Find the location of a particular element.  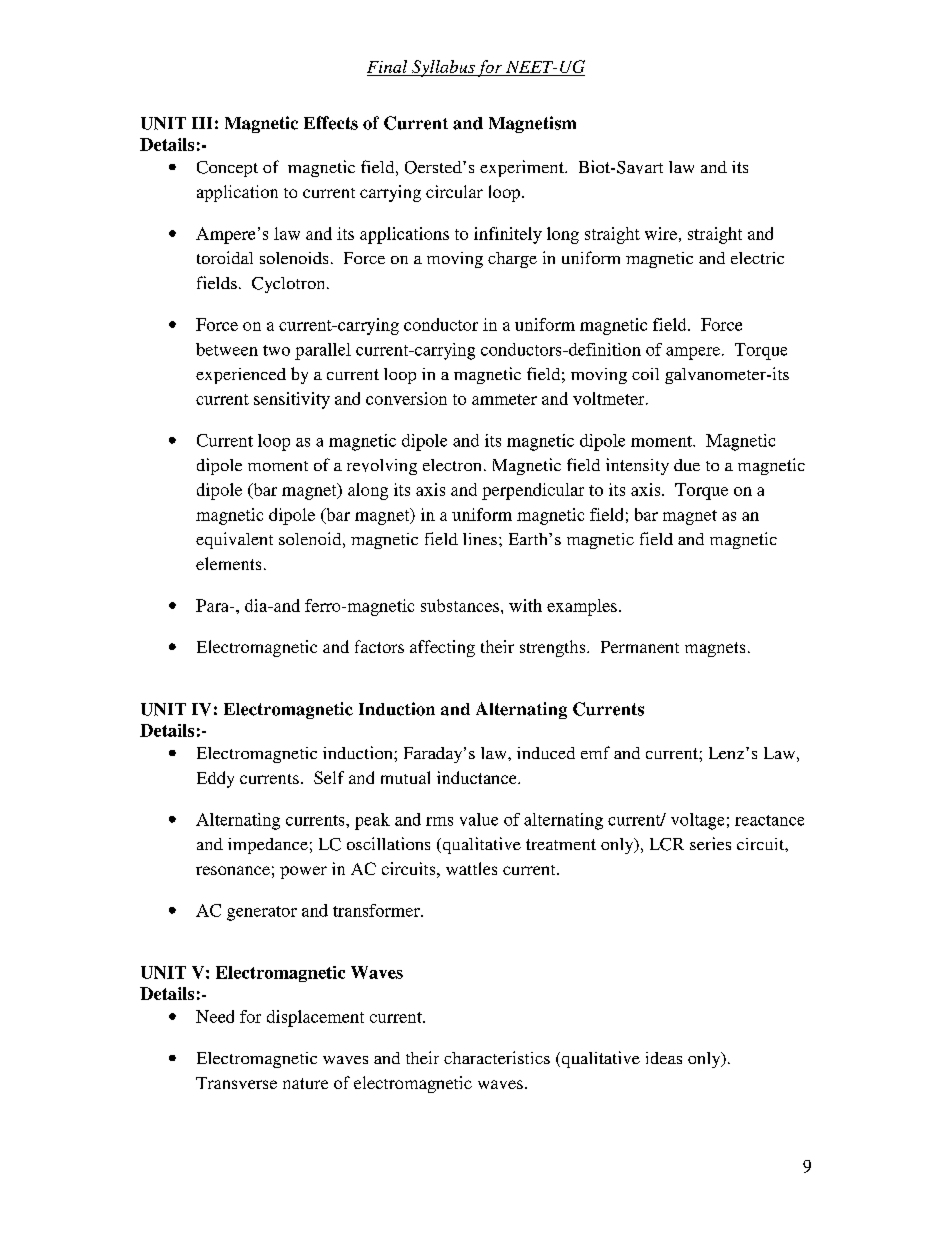

electric is located at coordinates (757, 258).
